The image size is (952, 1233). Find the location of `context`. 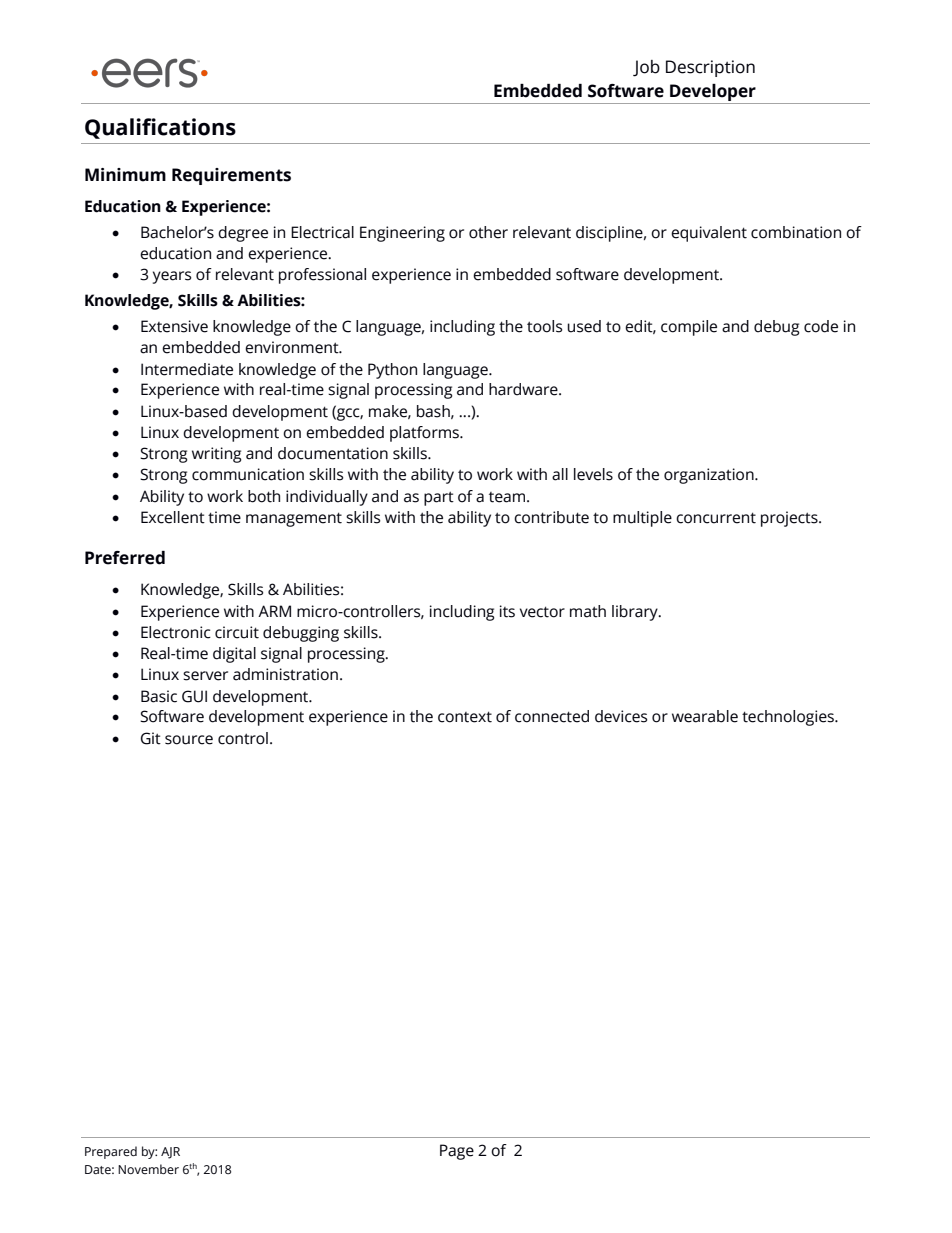

context is located at coordinates (465, 717).
